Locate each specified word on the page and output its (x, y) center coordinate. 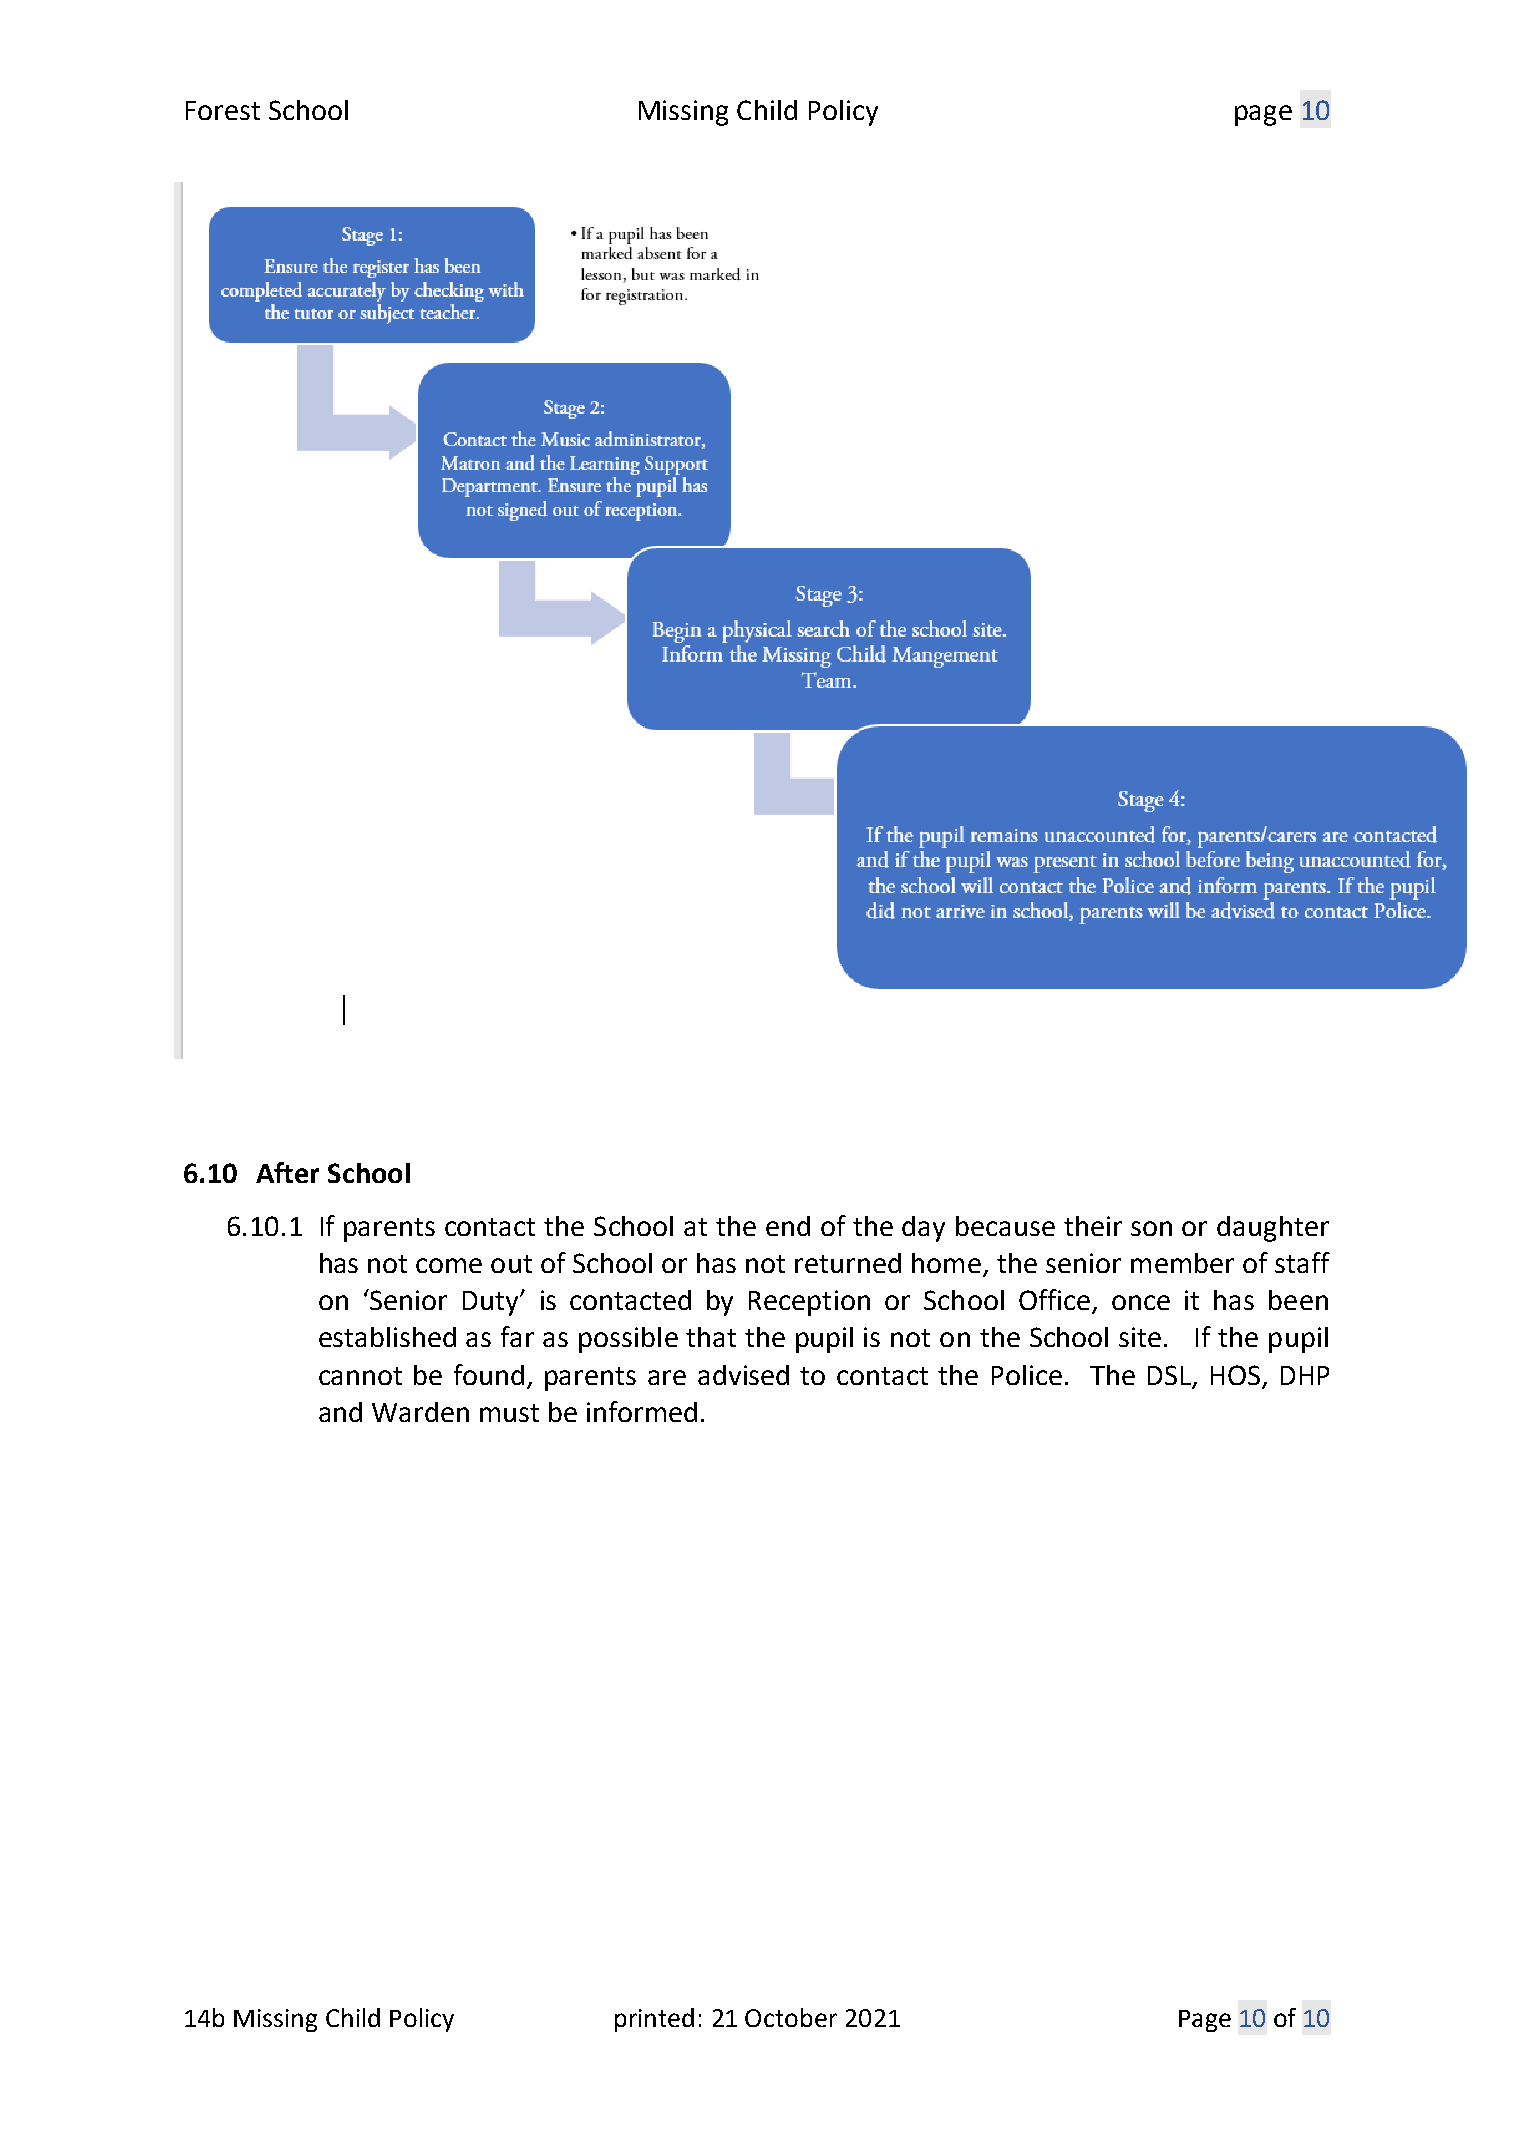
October (791, 2017)
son (1151, 1228)
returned (848, 1263)
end (788, 1226)
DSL (1170, 1376)
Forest (223, 110)
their (1093, 1226)
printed (654, 2020)
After (287, 1172)
